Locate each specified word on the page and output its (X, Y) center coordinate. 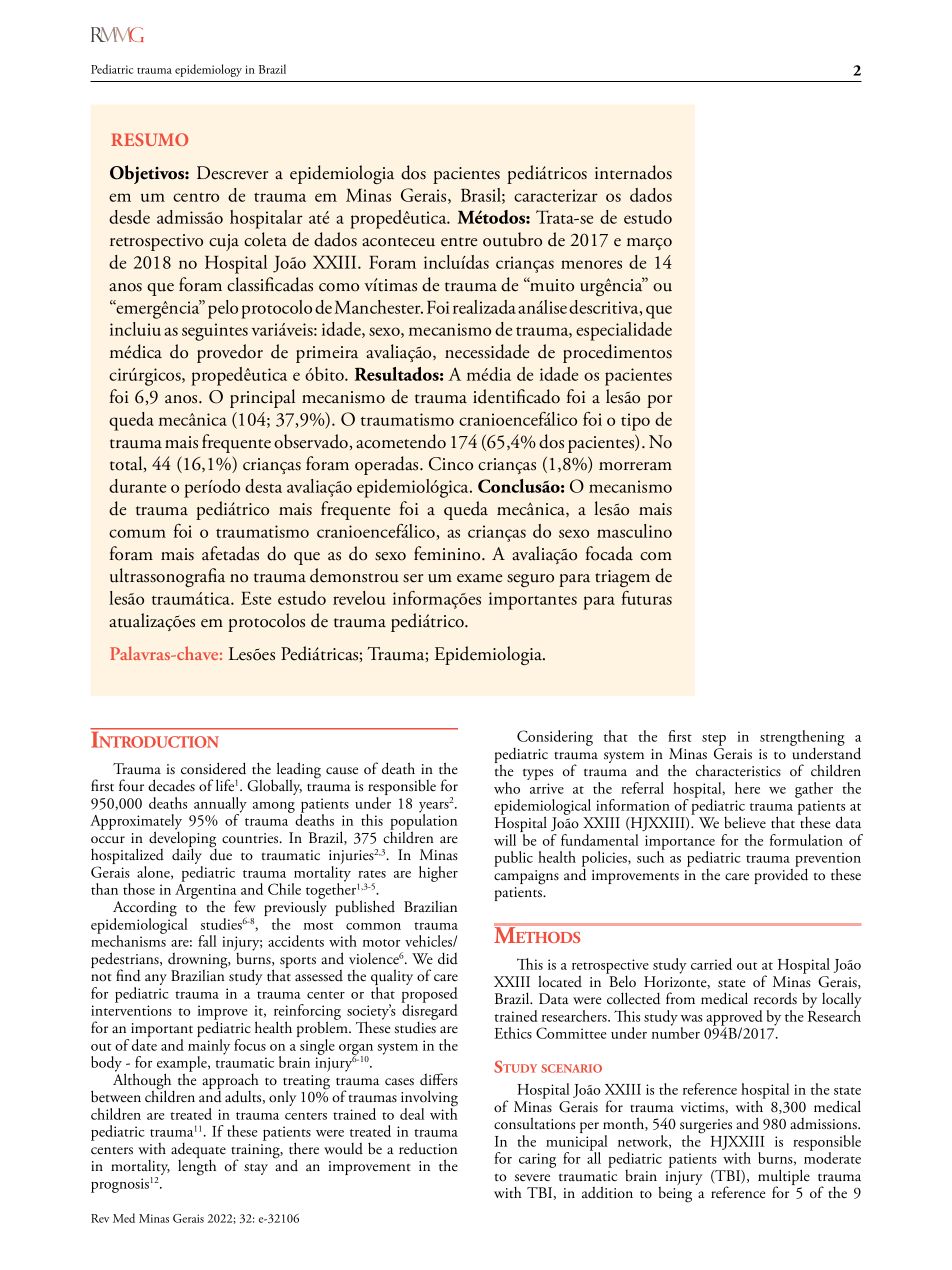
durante (137, 486)
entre (459, 242)
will (505, 840)
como (339, 287)
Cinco (451, 464)
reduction (428, 1148)
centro (196, 197)
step (714, 740)
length (197, 1167)
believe (745, 822)
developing (183, 839)
